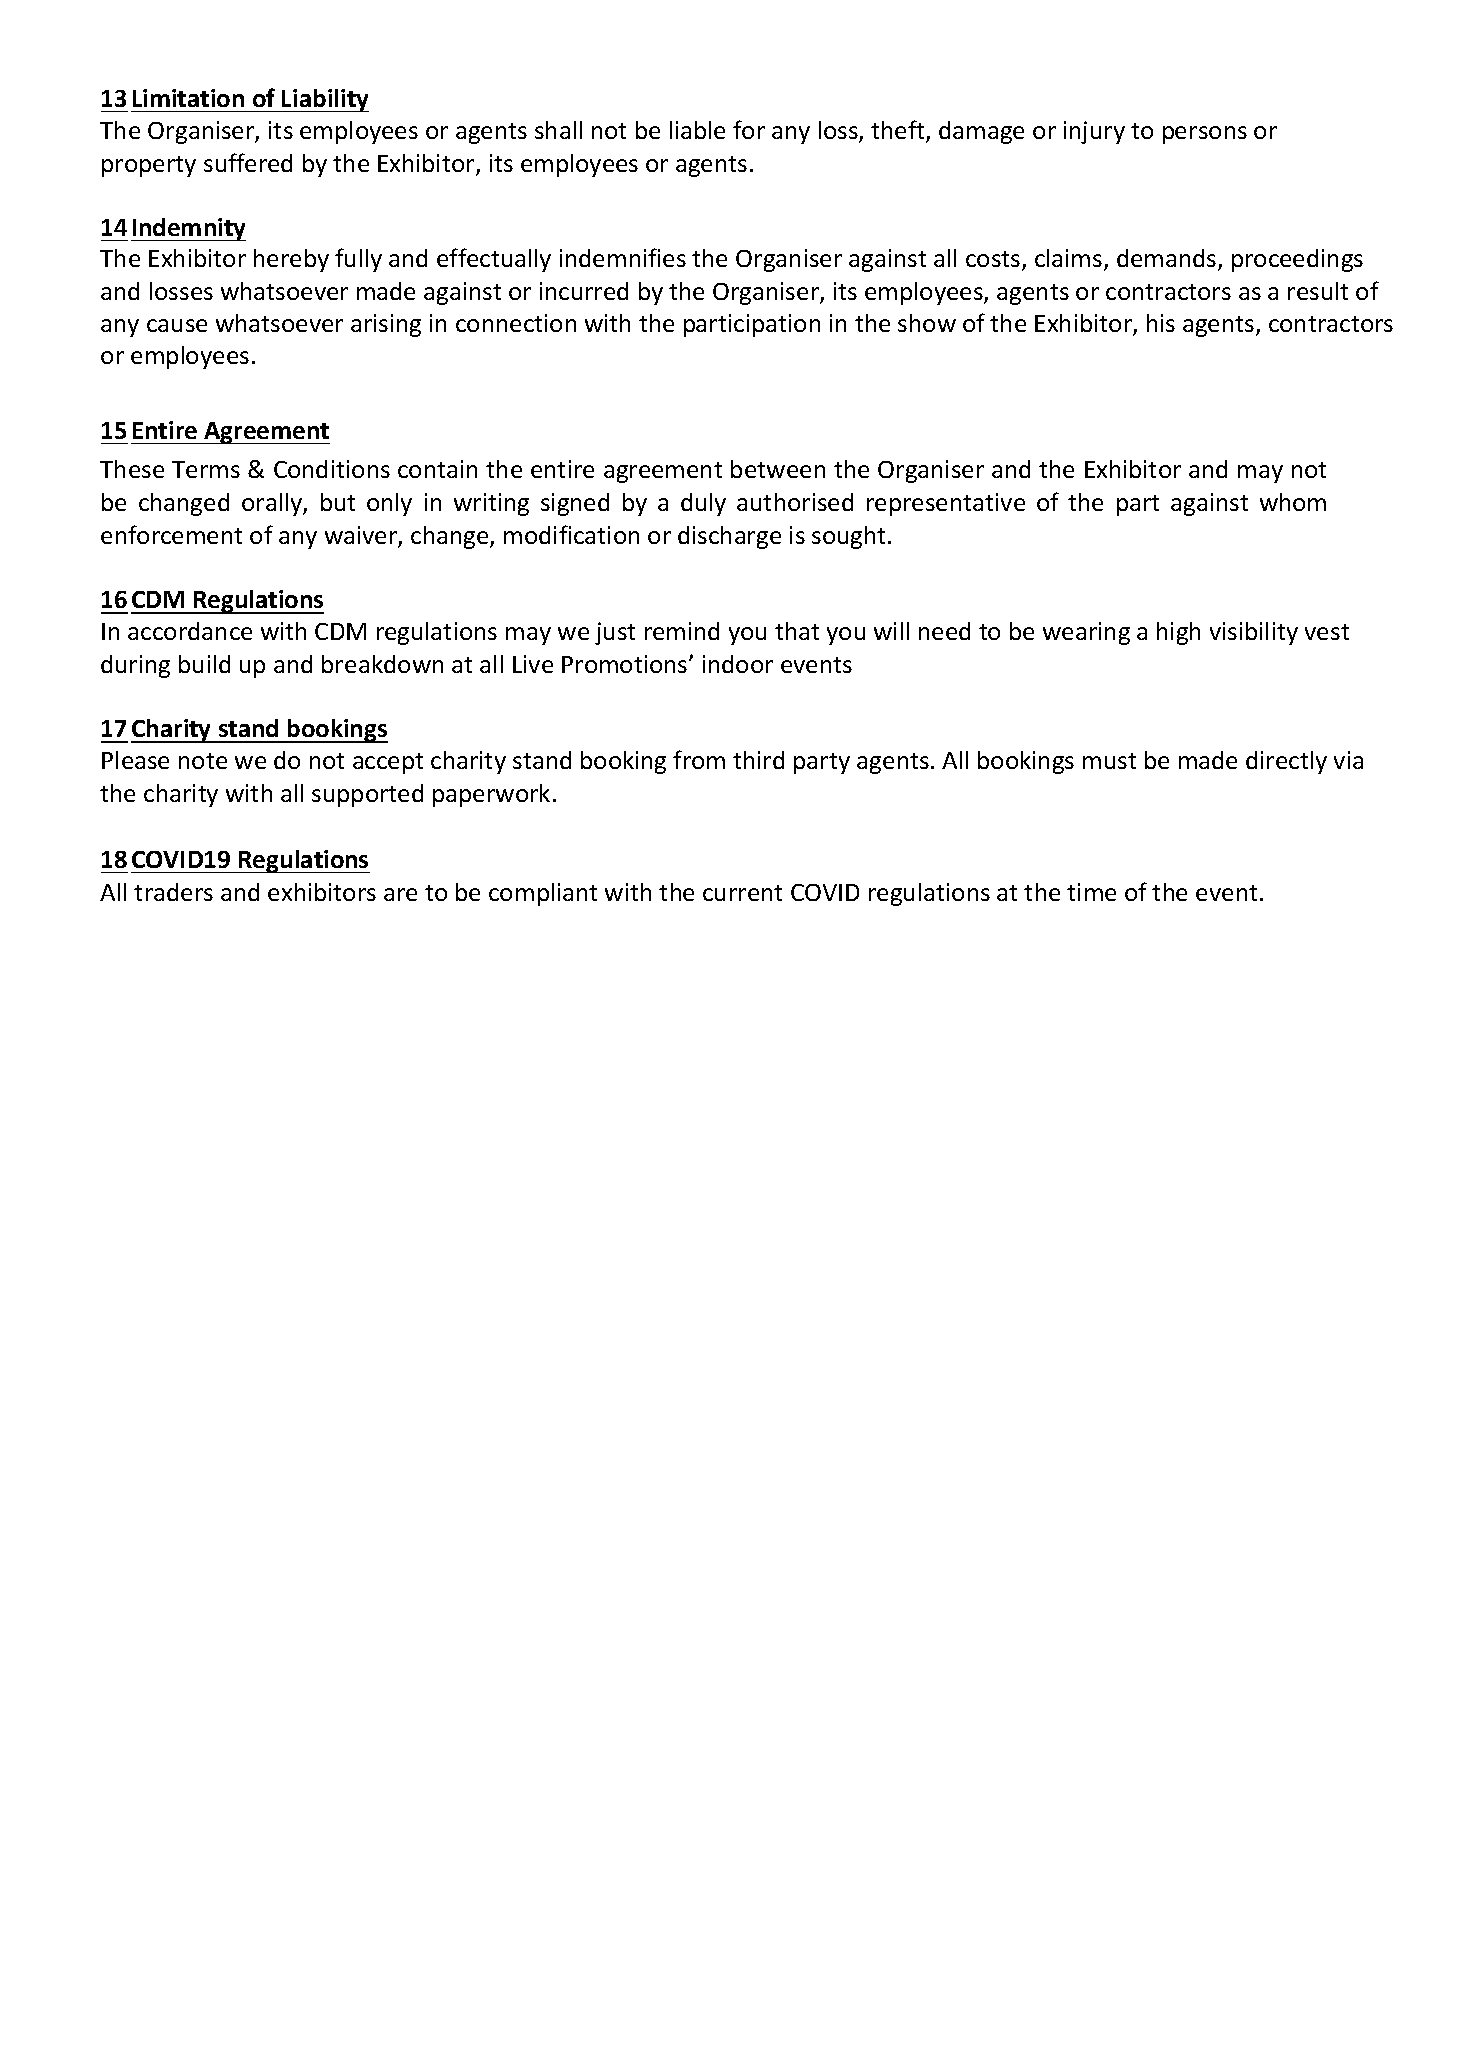  I want to click on traders, so click(173, 892).
